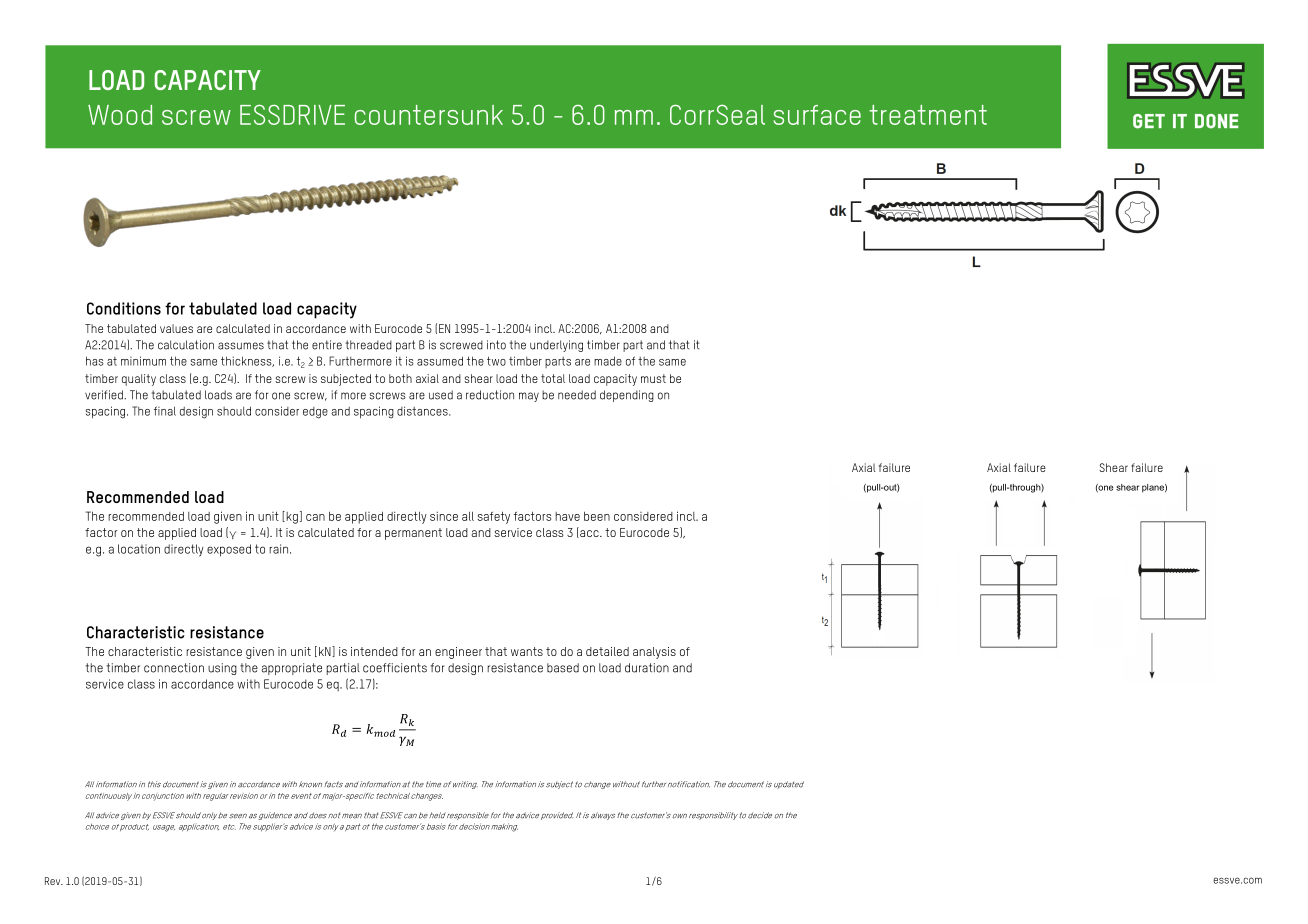  What do you see at coordinates (653, 378) in the screenshot?
I see `must` at bounding box center [653, 378].
